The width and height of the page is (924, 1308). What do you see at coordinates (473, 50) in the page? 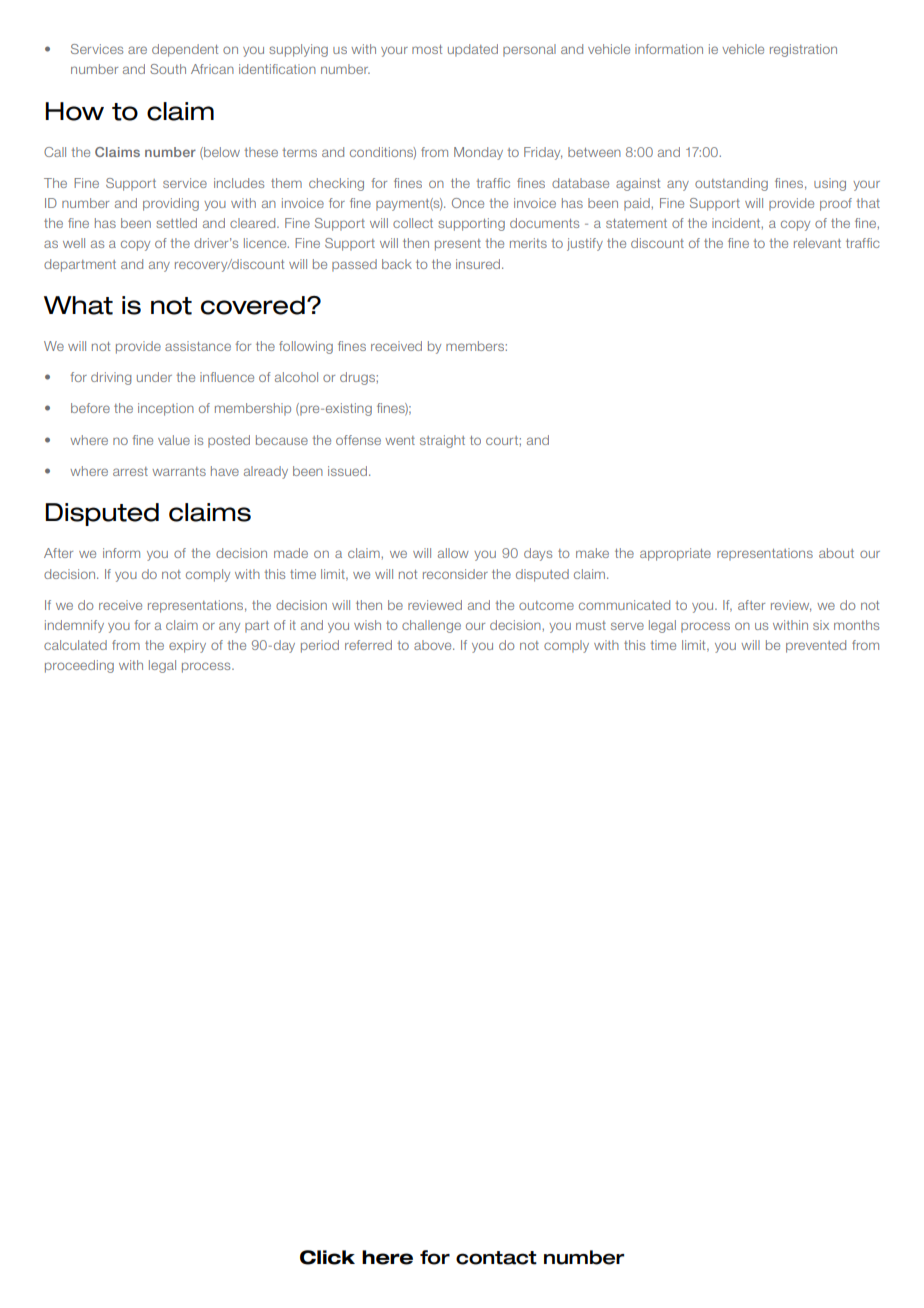
I see `updated` at bounding box center [473, 50].
